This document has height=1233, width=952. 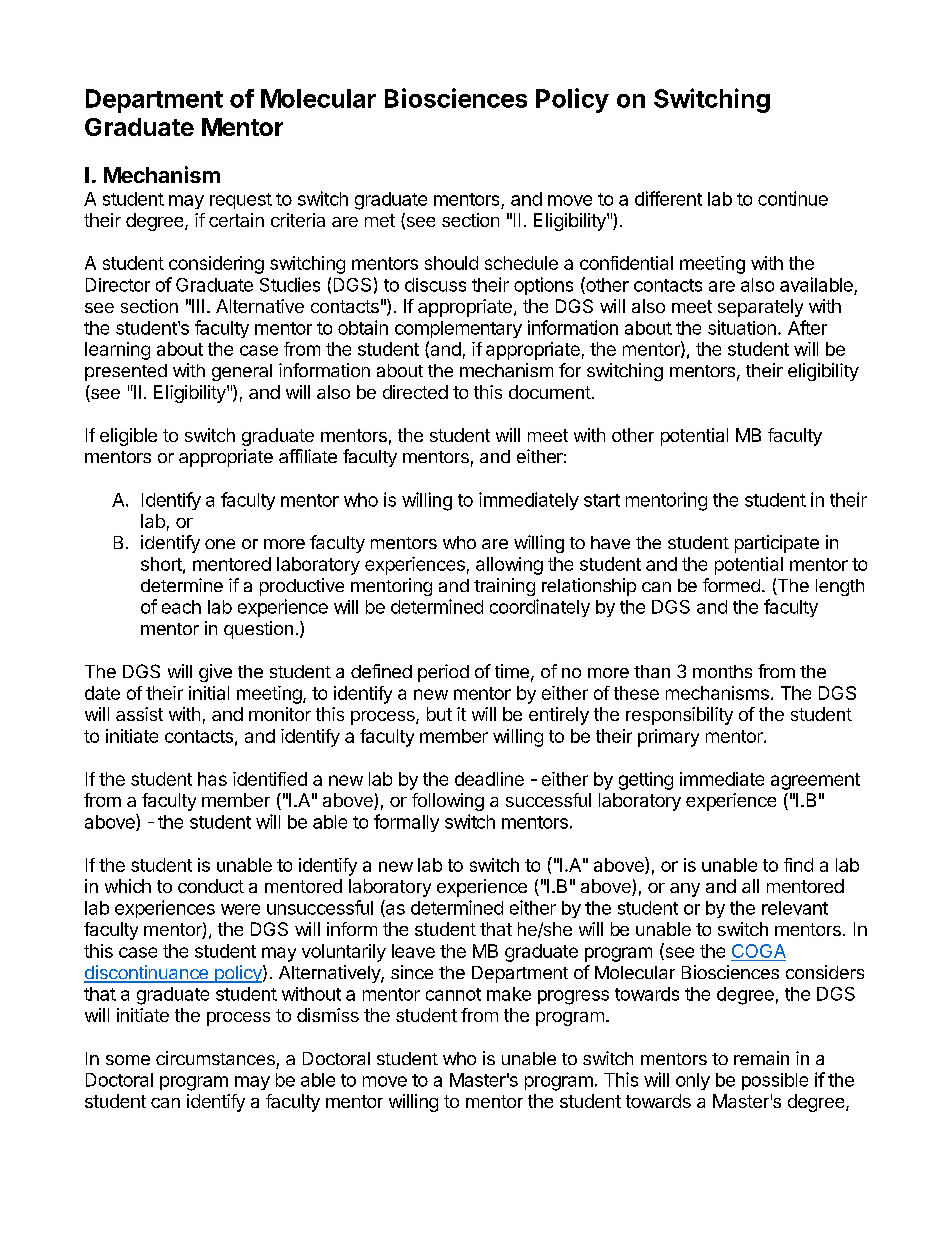 I want to click on period, so click(x=443, y=673).
